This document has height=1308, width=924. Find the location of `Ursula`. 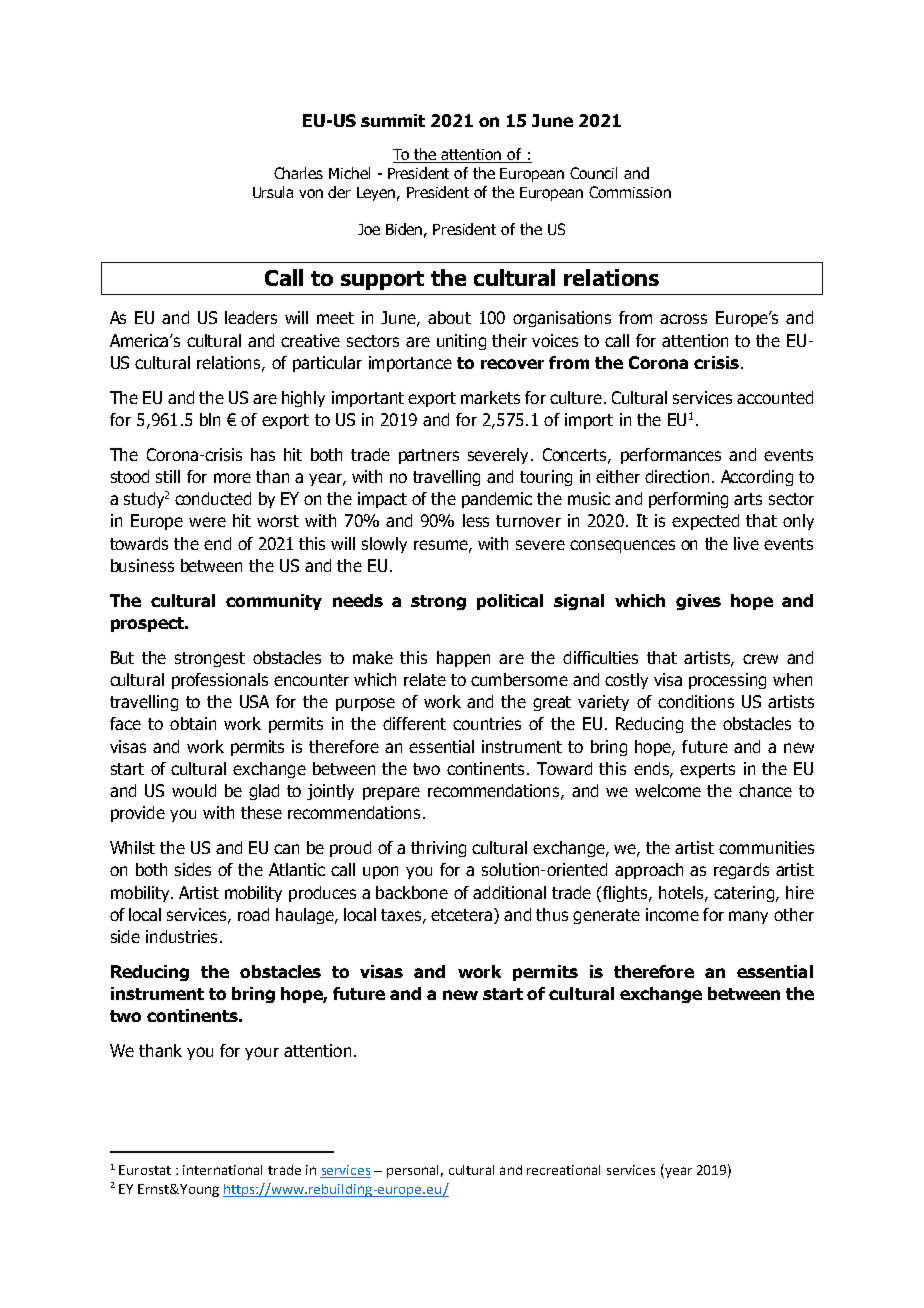

Ursula is located at coordinates (273, 192).
